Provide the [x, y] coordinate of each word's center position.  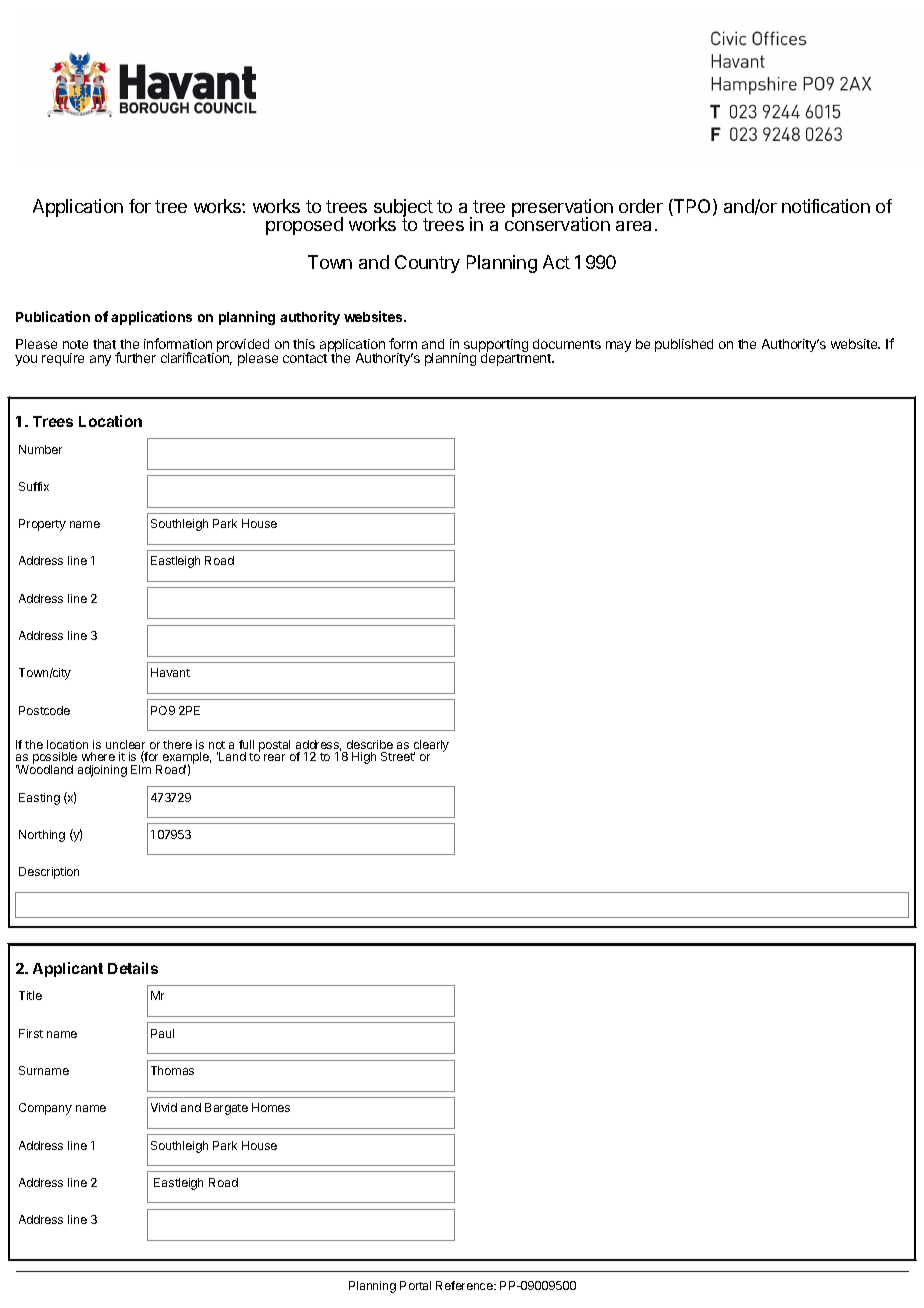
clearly [430, 747]
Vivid [164, 1107]
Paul [162, 1033]
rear [274, 757]
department [516, 358]
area [633, 226]
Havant [170, 672]
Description [49, 873]
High [364, 758]
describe [370, 744]
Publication [53, 316]
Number [40, 449]
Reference [465, 1285]
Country [427, 264]
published [684, 345]
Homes [271, 1107]
